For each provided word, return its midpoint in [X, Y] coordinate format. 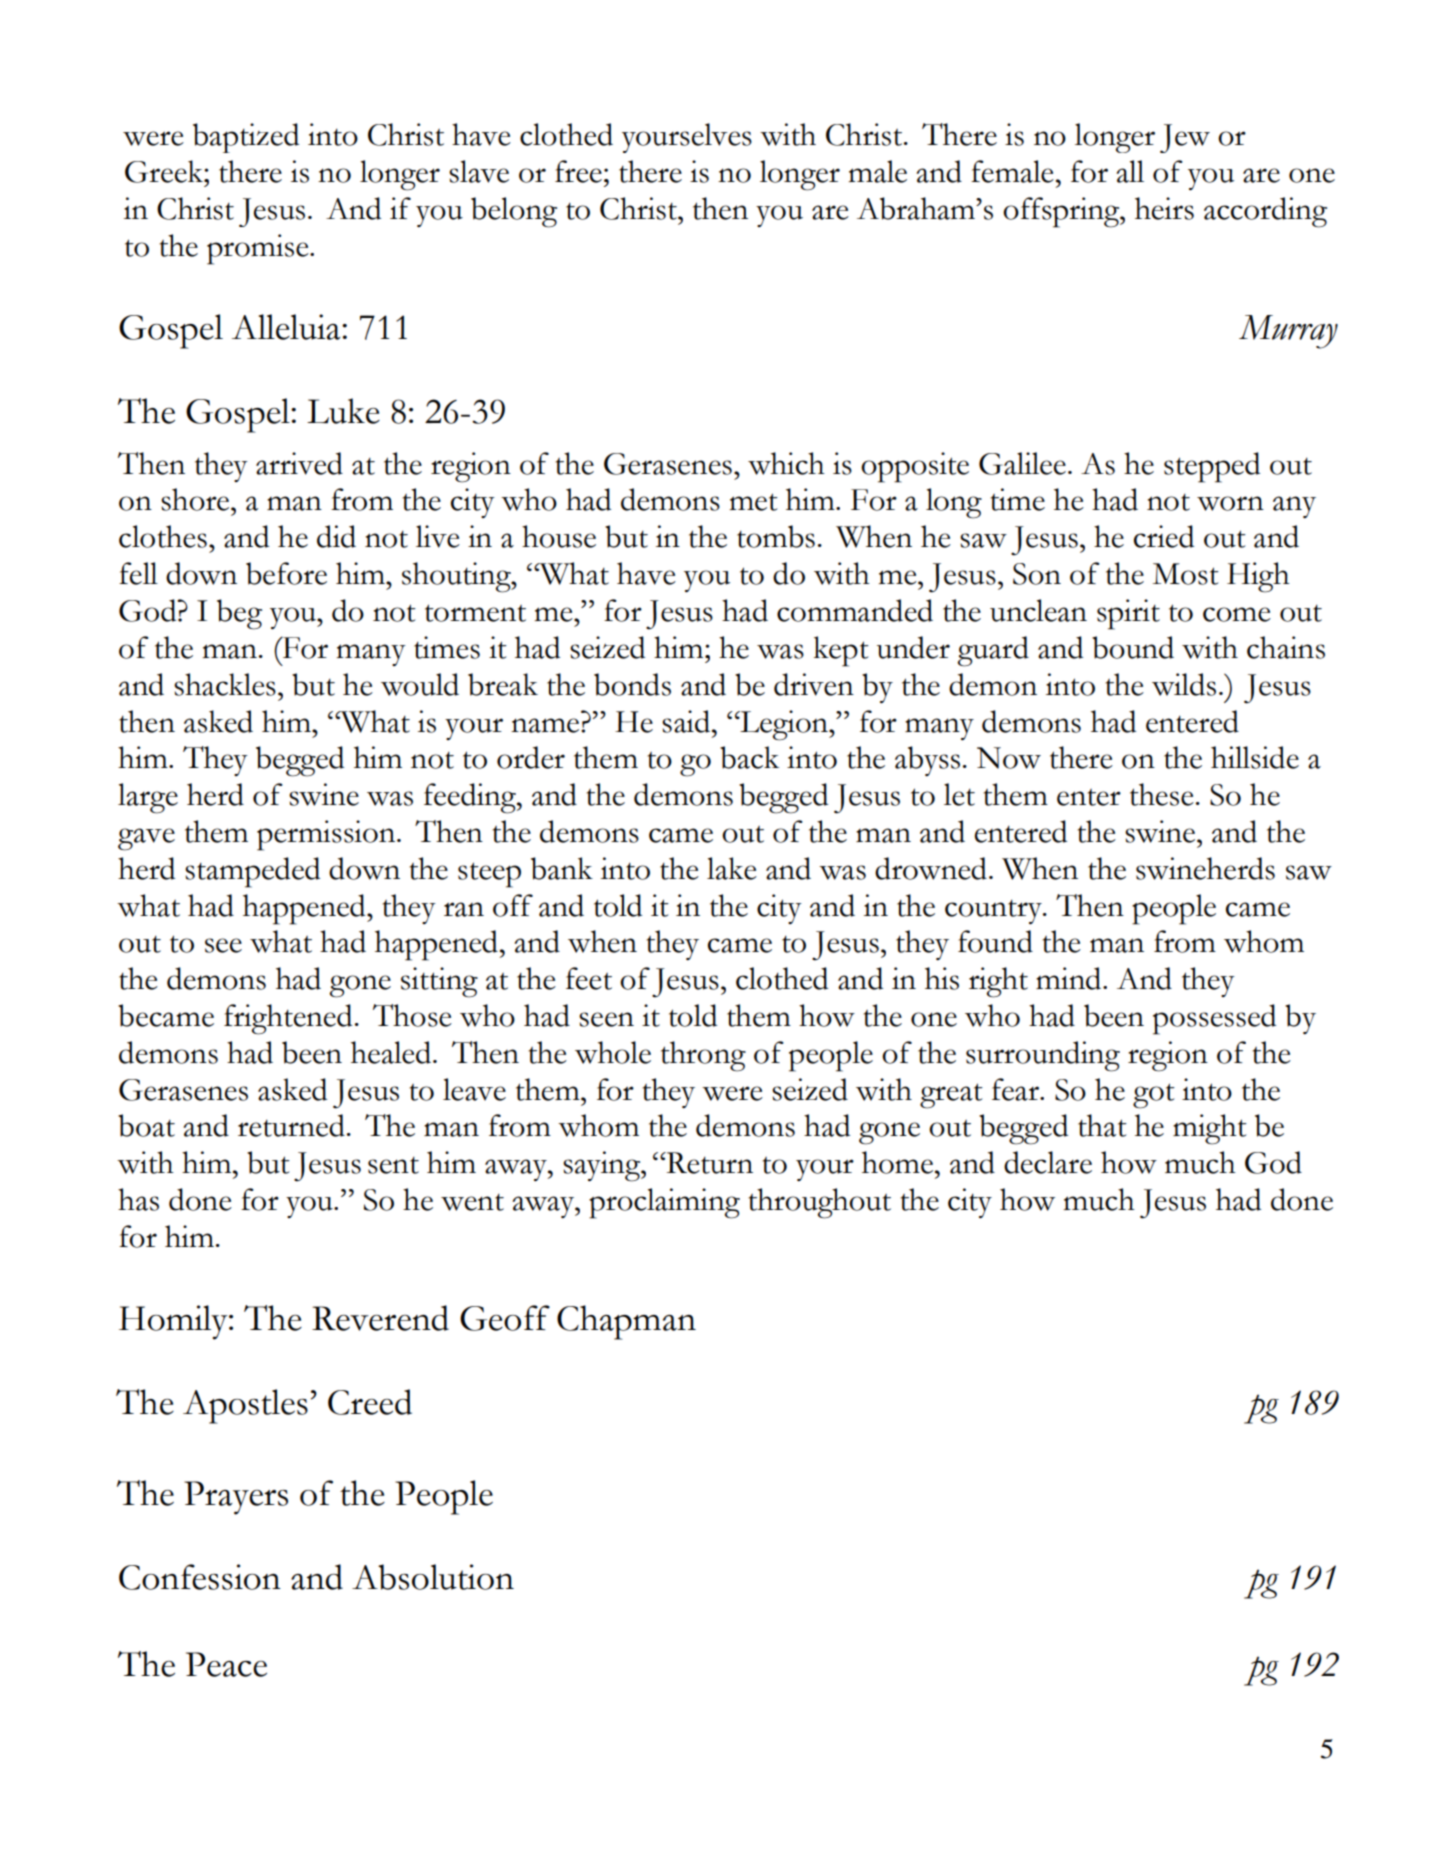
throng [703, 1056]
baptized [246, 138]
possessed [1214, 1019]
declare [1048, 1162]
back [749, 757]
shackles [225, 684]
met [753, 502]
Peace [226, 1664]
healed [392, 1052]
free [578, 171]
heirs [1164, 208]
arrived [299, 463]
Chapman [626, 1322]
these [1162, 794]
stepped [1212, 467]
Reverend [380, 1318]
